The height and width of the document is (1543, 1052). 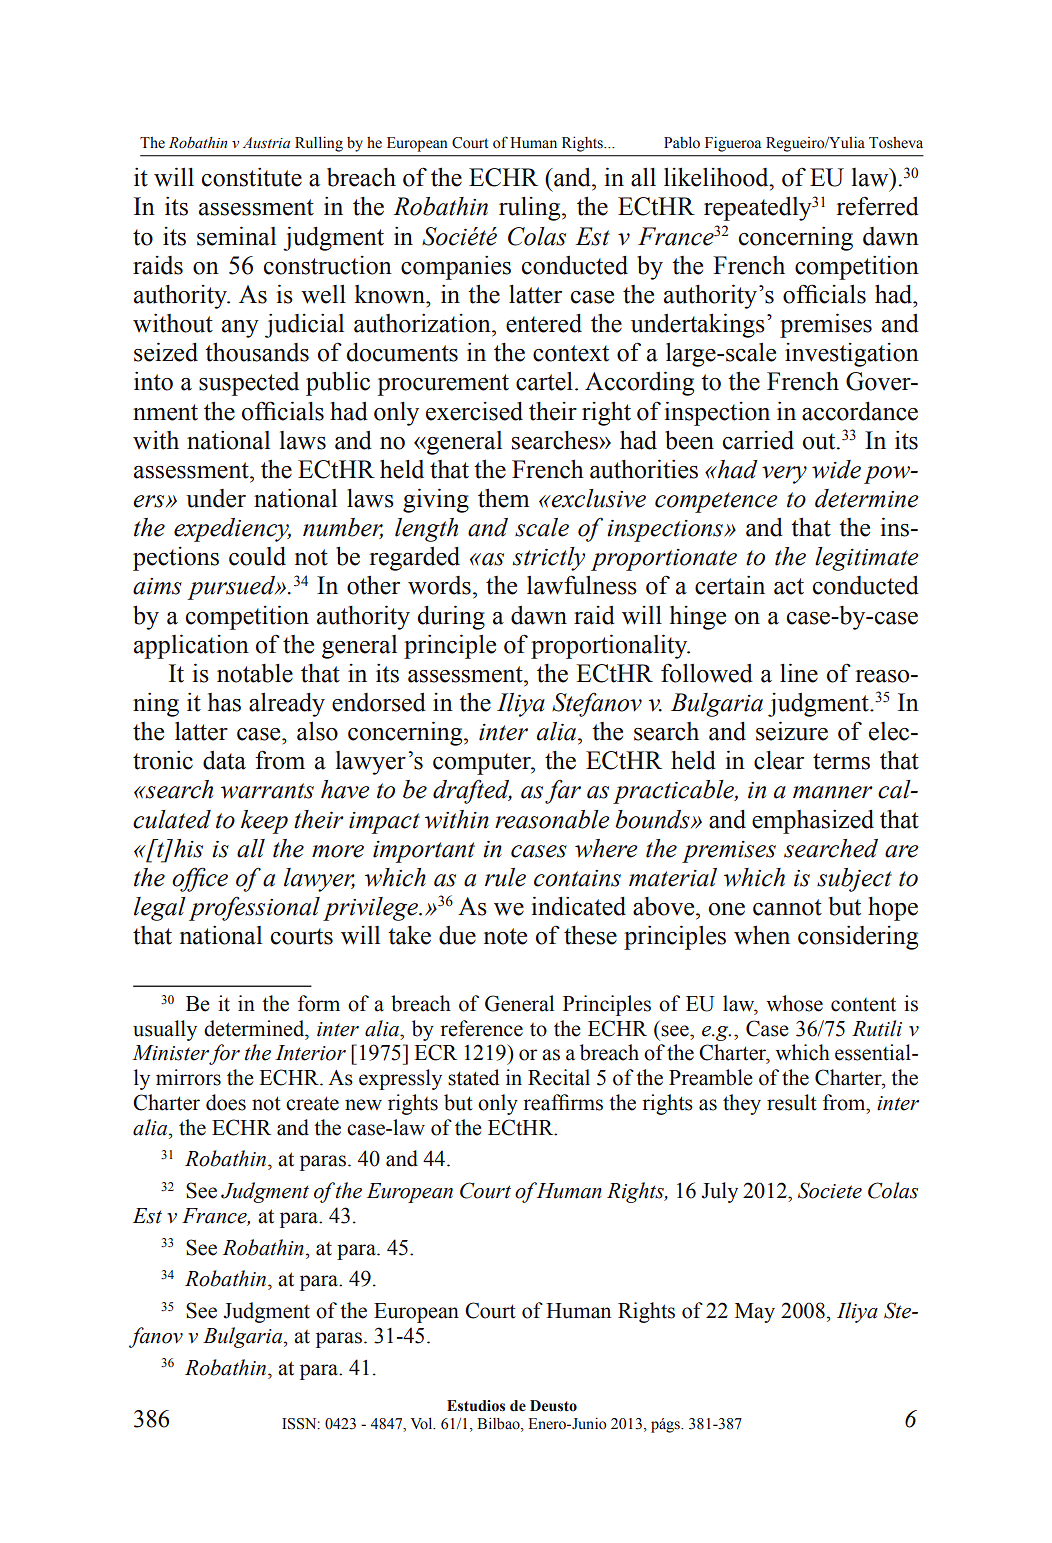 What do you see at coordinates (226, 1102) in the document?
I see `does` at bounding box center [226, 1102].
